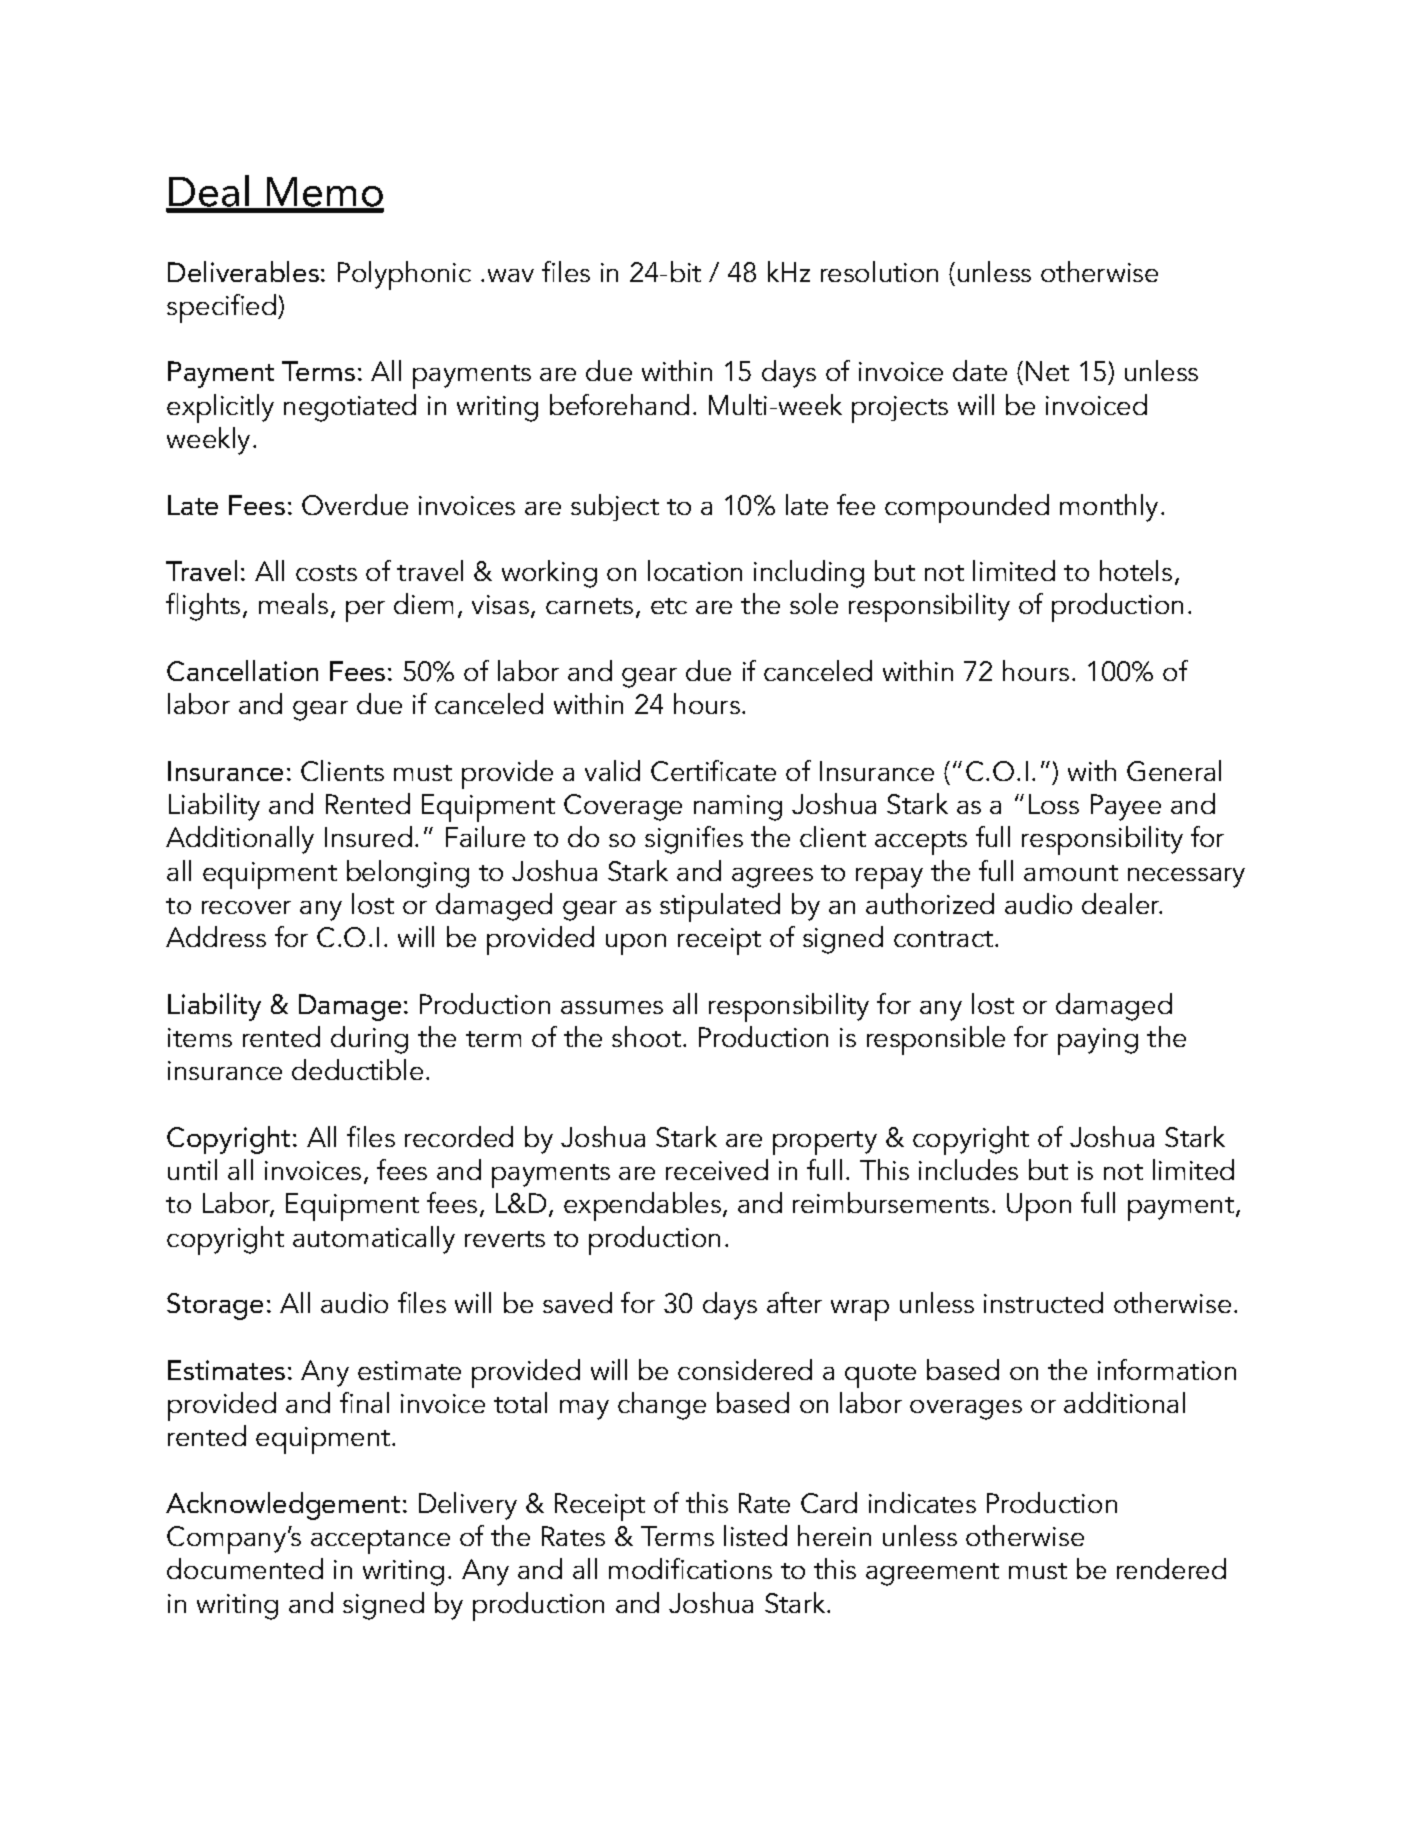 This document has width=1414, height=1830. Describe the element at coordinates (690, 1568) in the document. I see `modifications` at that location.
